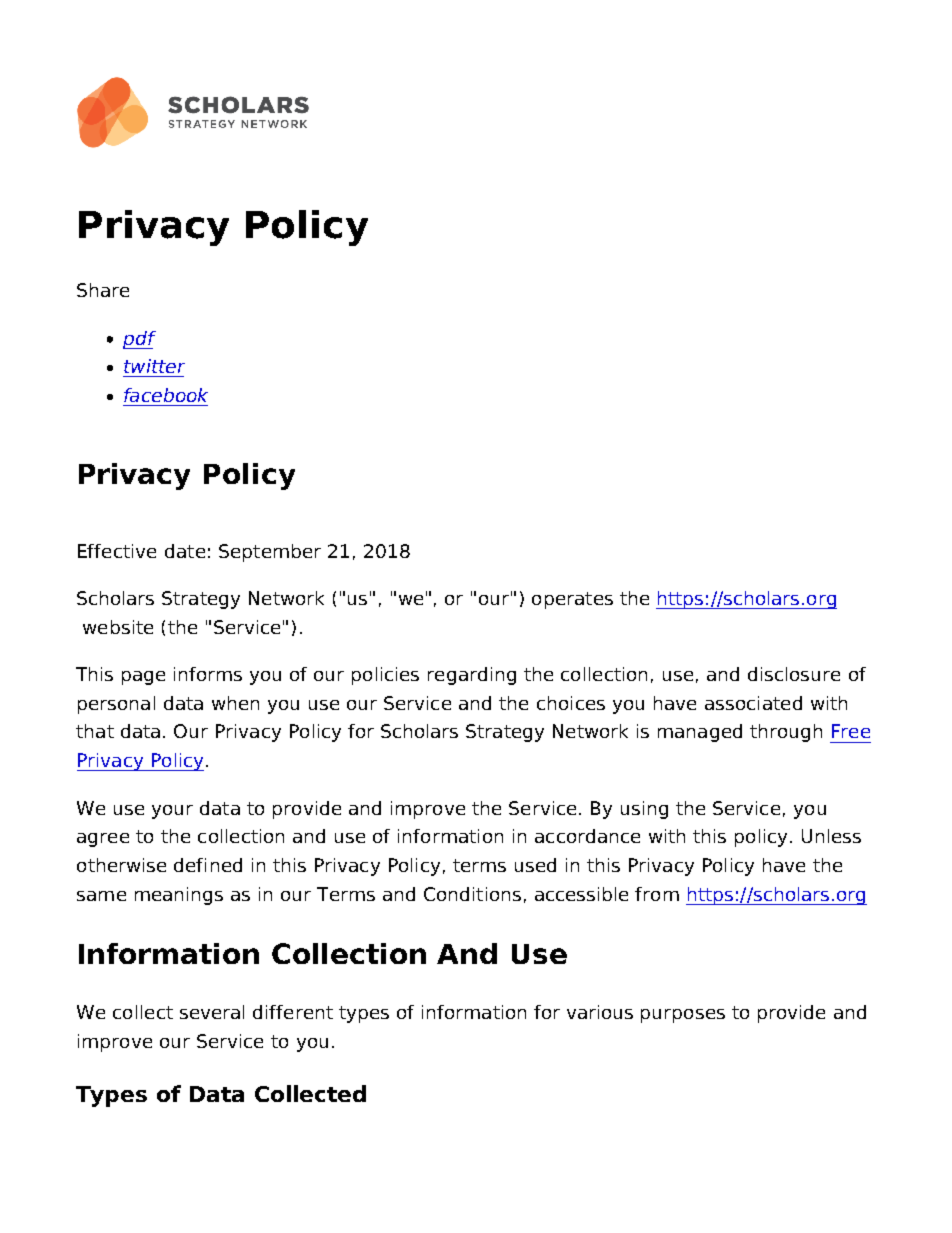  I want to click on various, so click(600, 1012).
